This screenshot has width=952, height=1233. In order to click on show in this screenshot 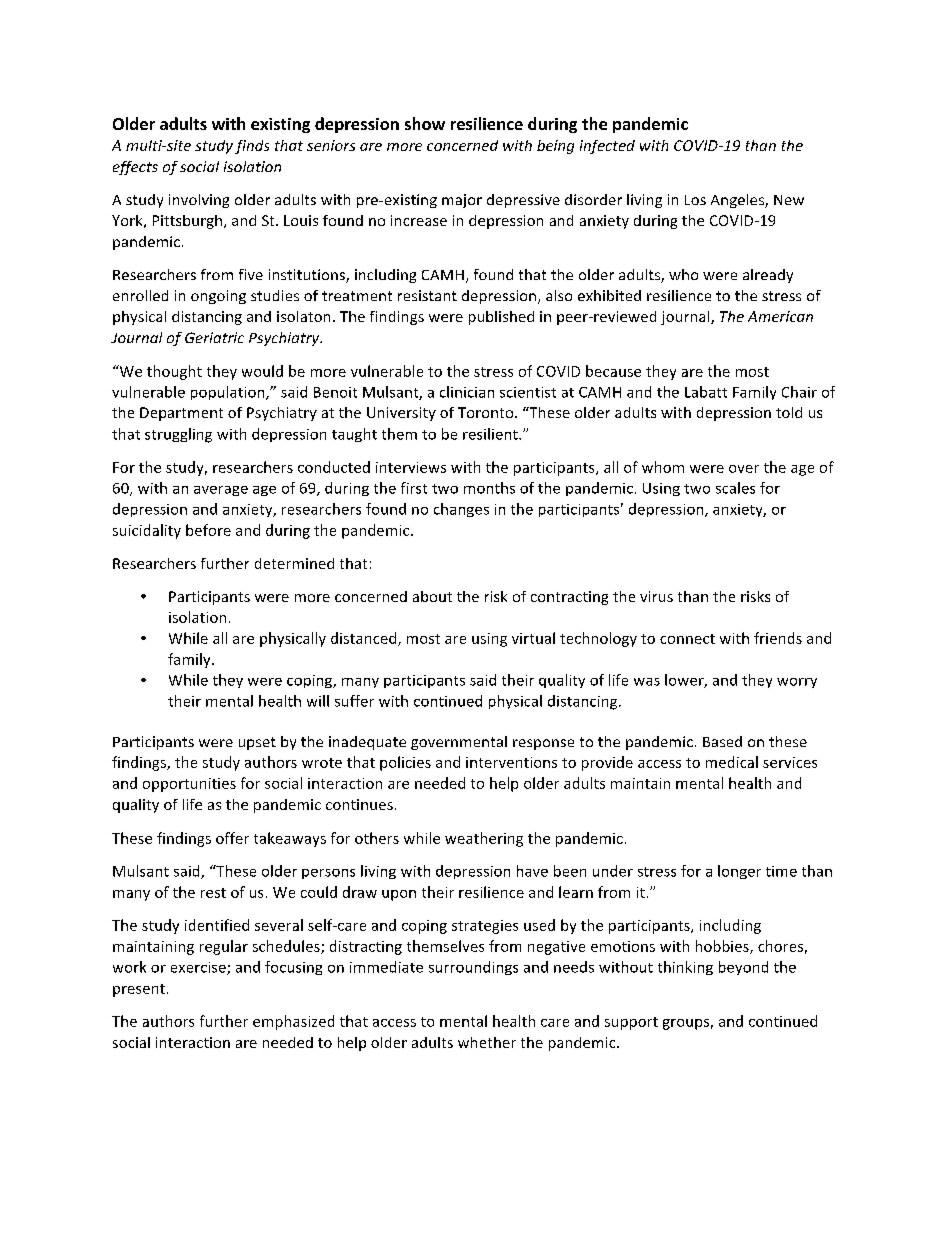, I will do `click(425, 123)`.
